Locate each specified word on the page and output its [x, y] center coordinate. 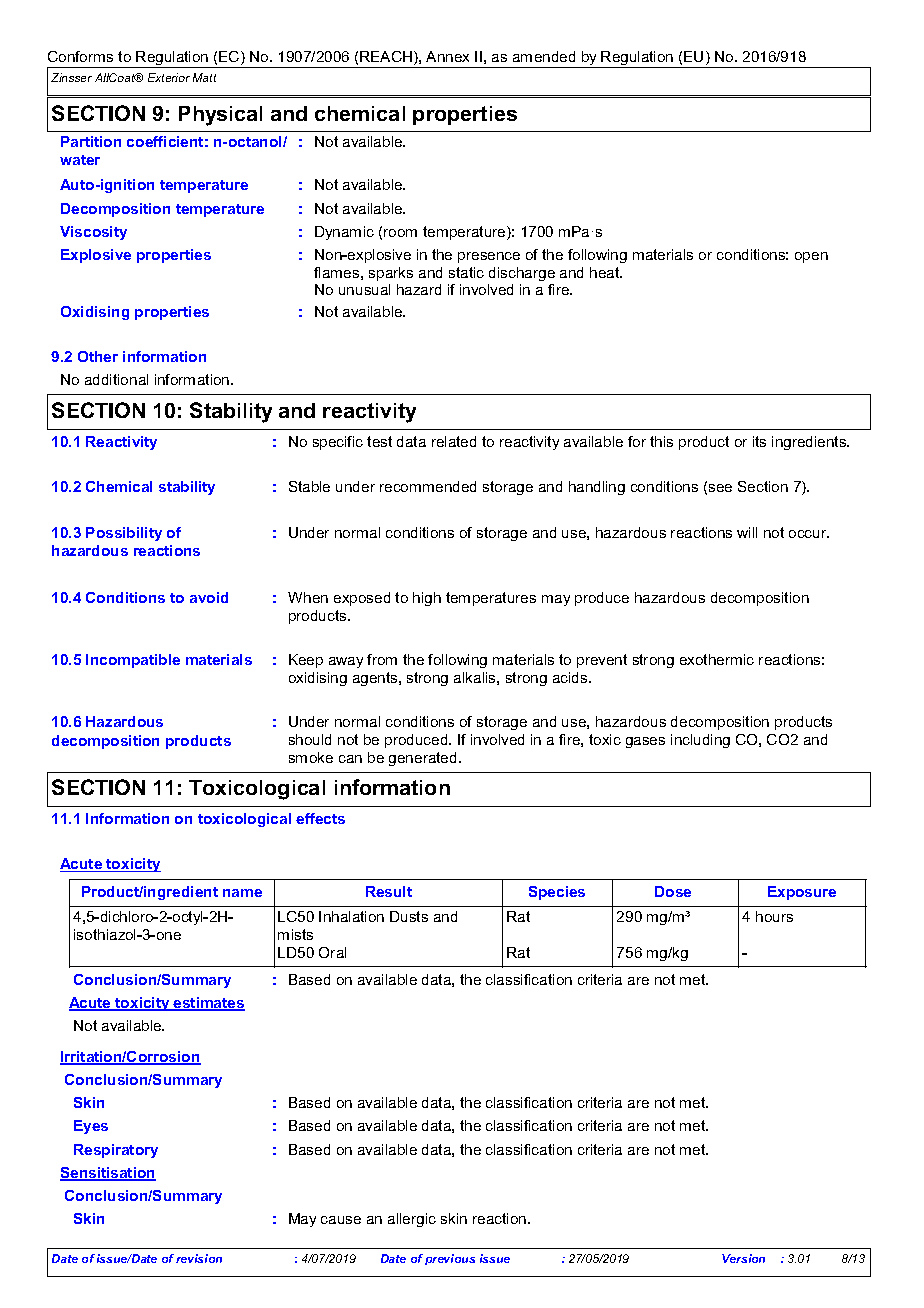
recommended [428, 486]
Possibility [124, 534]
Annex [447, 56]
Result [389, 891]
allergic [412, 1220]
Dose [673, 891]
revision [199, 1258]
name [242, 893]
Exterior [169, 77]
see [720, 488]
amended [544, 56]
